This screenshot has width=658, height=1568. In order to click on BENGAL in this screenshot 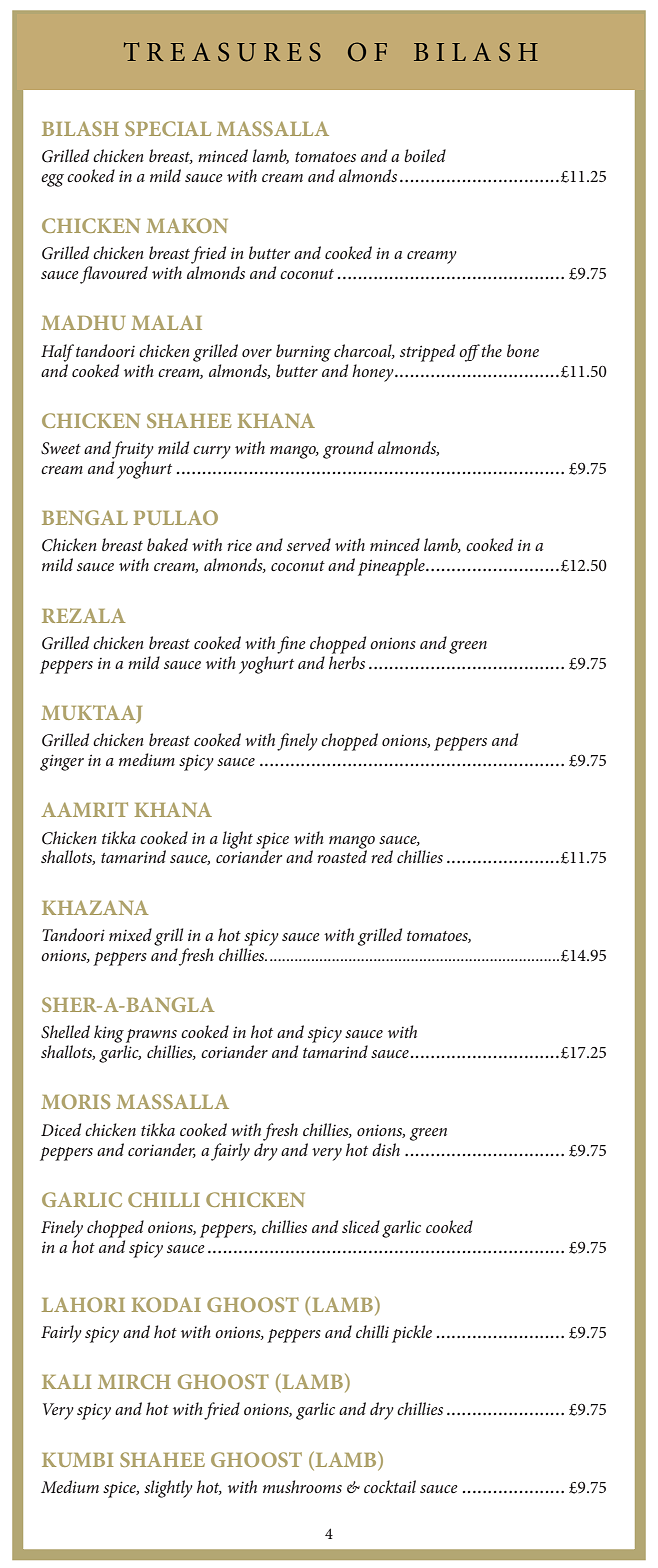, I will do `click(85, 517)`.
